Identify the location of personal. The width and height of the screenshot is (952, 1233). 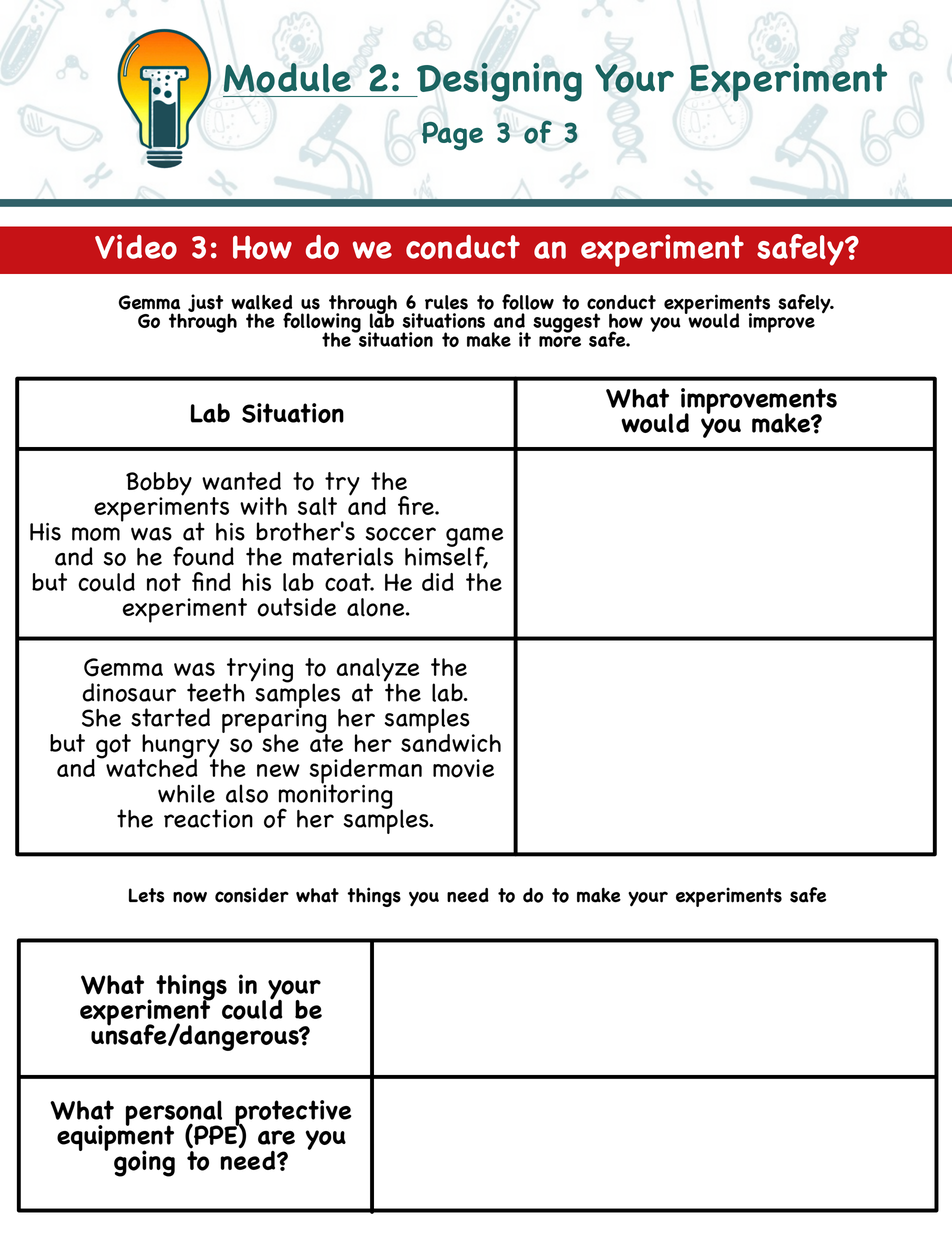
(174, 1114).
